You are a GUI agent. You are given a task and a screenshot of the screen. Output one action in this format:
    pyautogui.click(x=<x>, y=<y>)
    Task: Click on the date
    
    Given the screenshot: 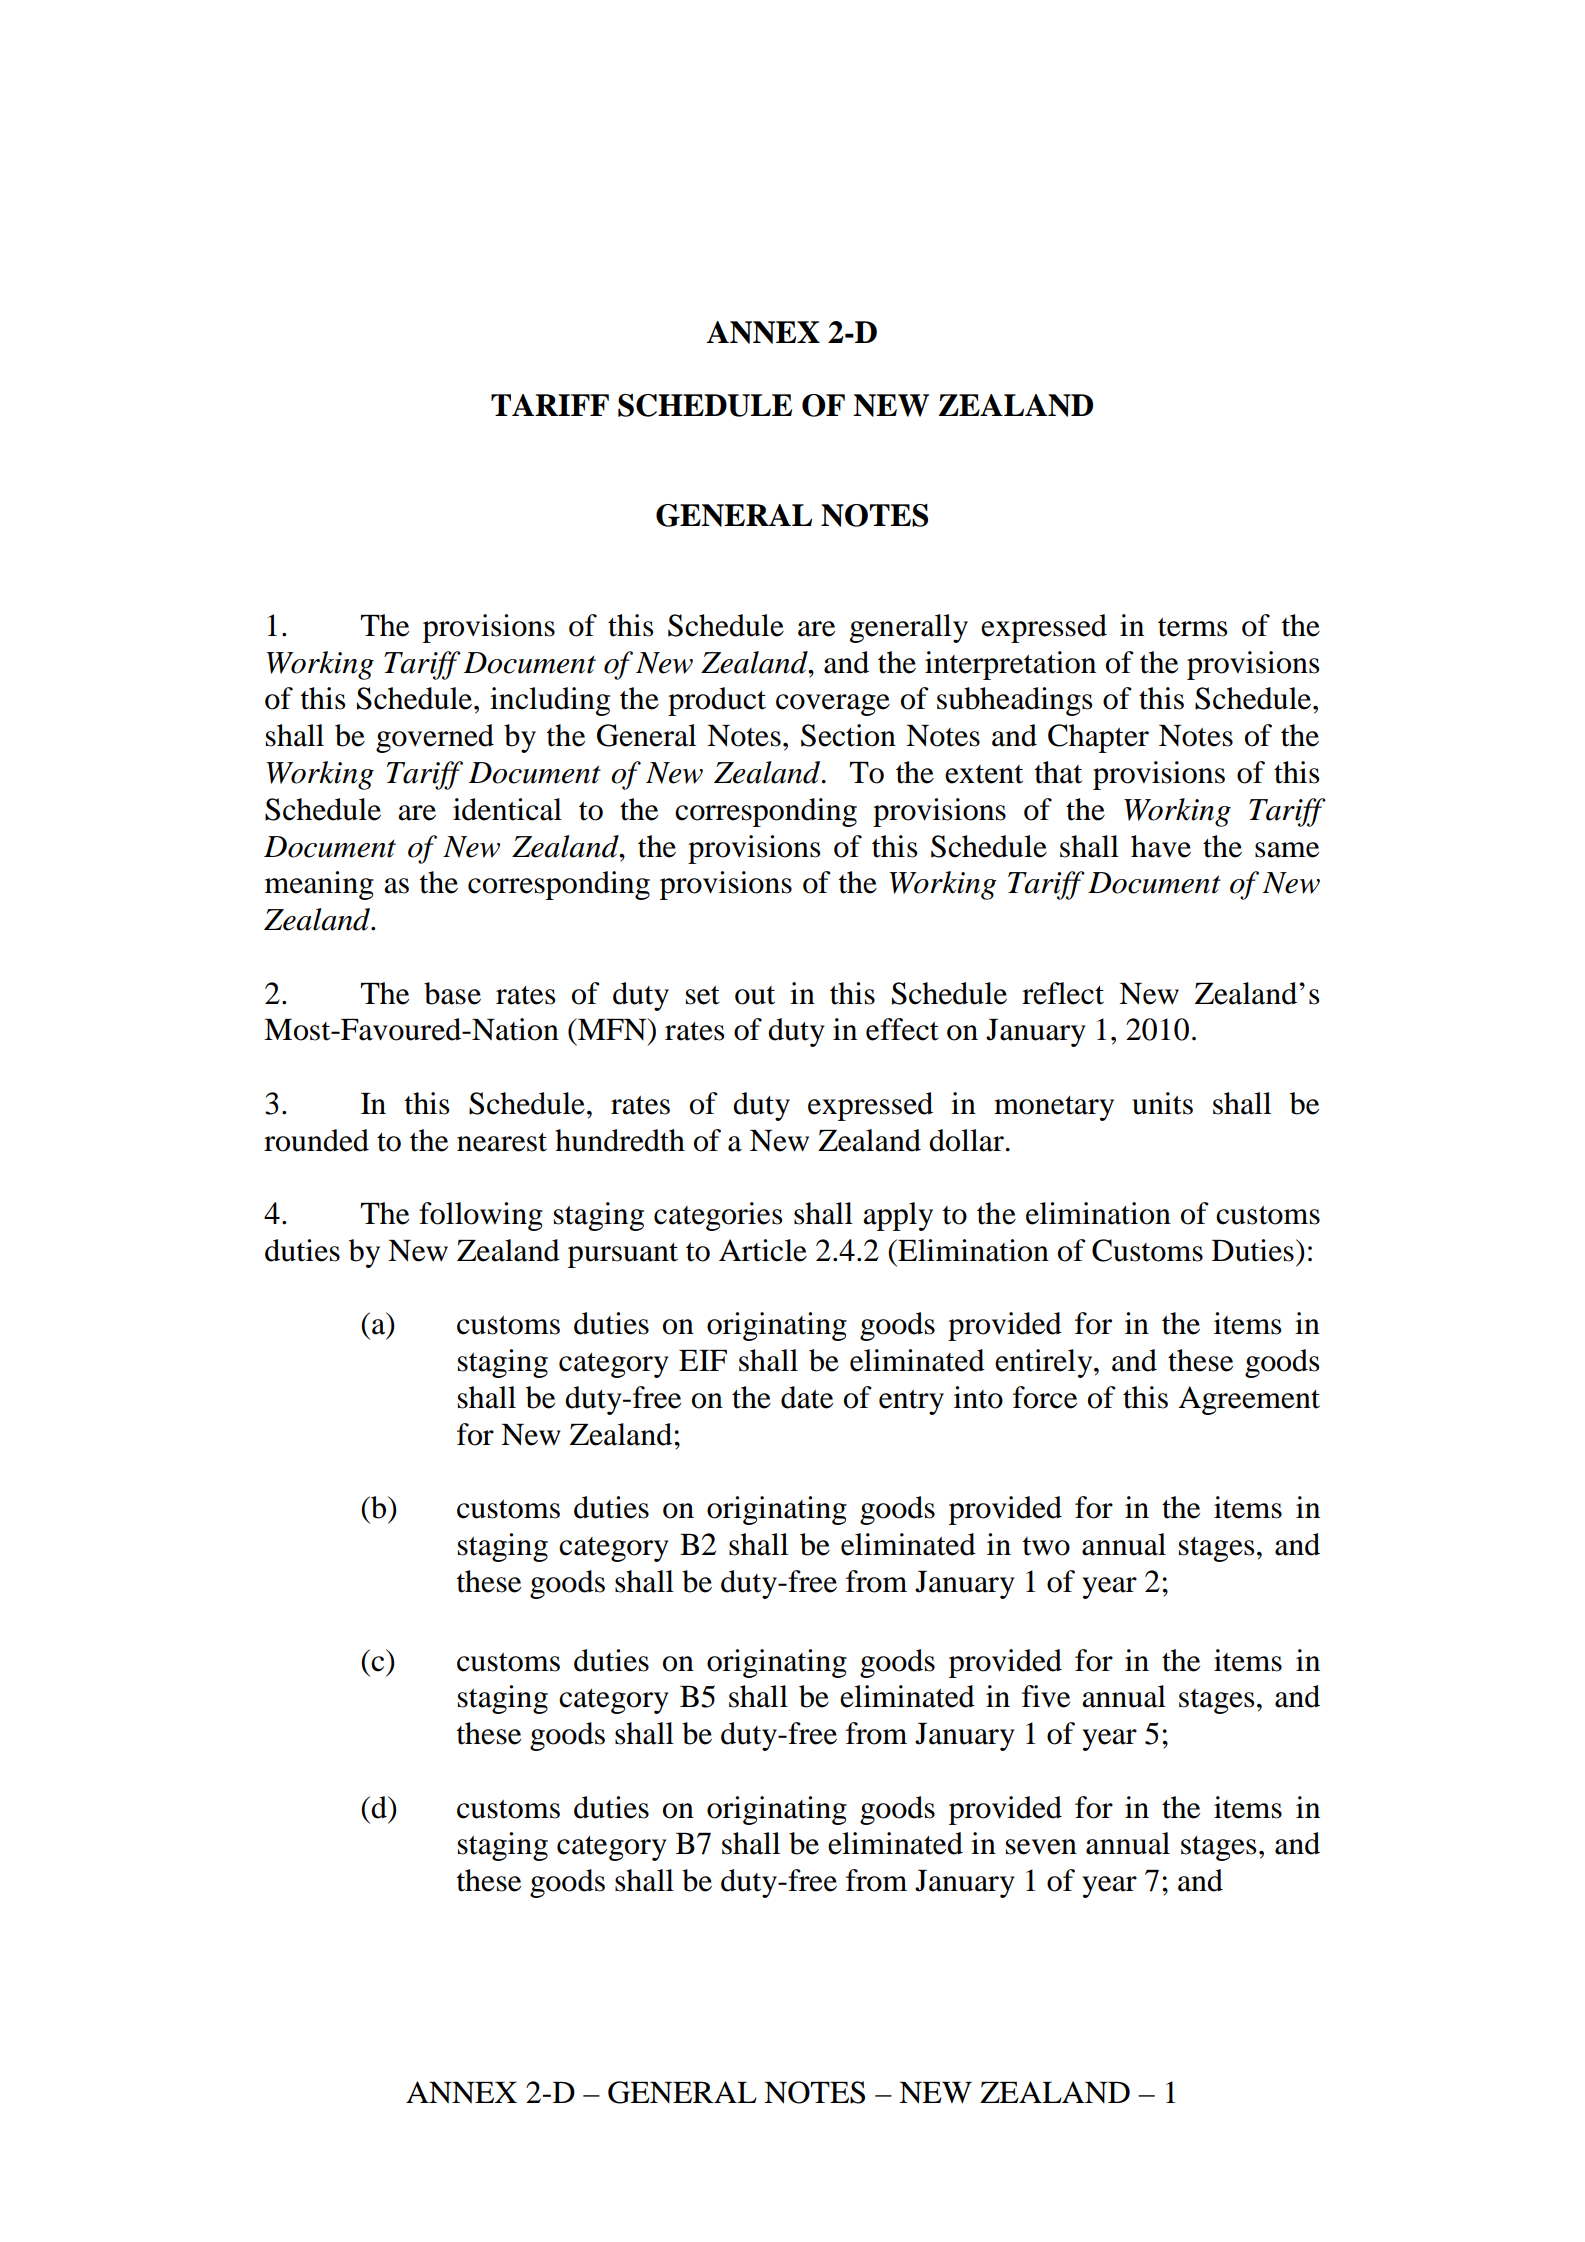 What is the action you would take?
    pyautogui.click(x=807, y=1397)
